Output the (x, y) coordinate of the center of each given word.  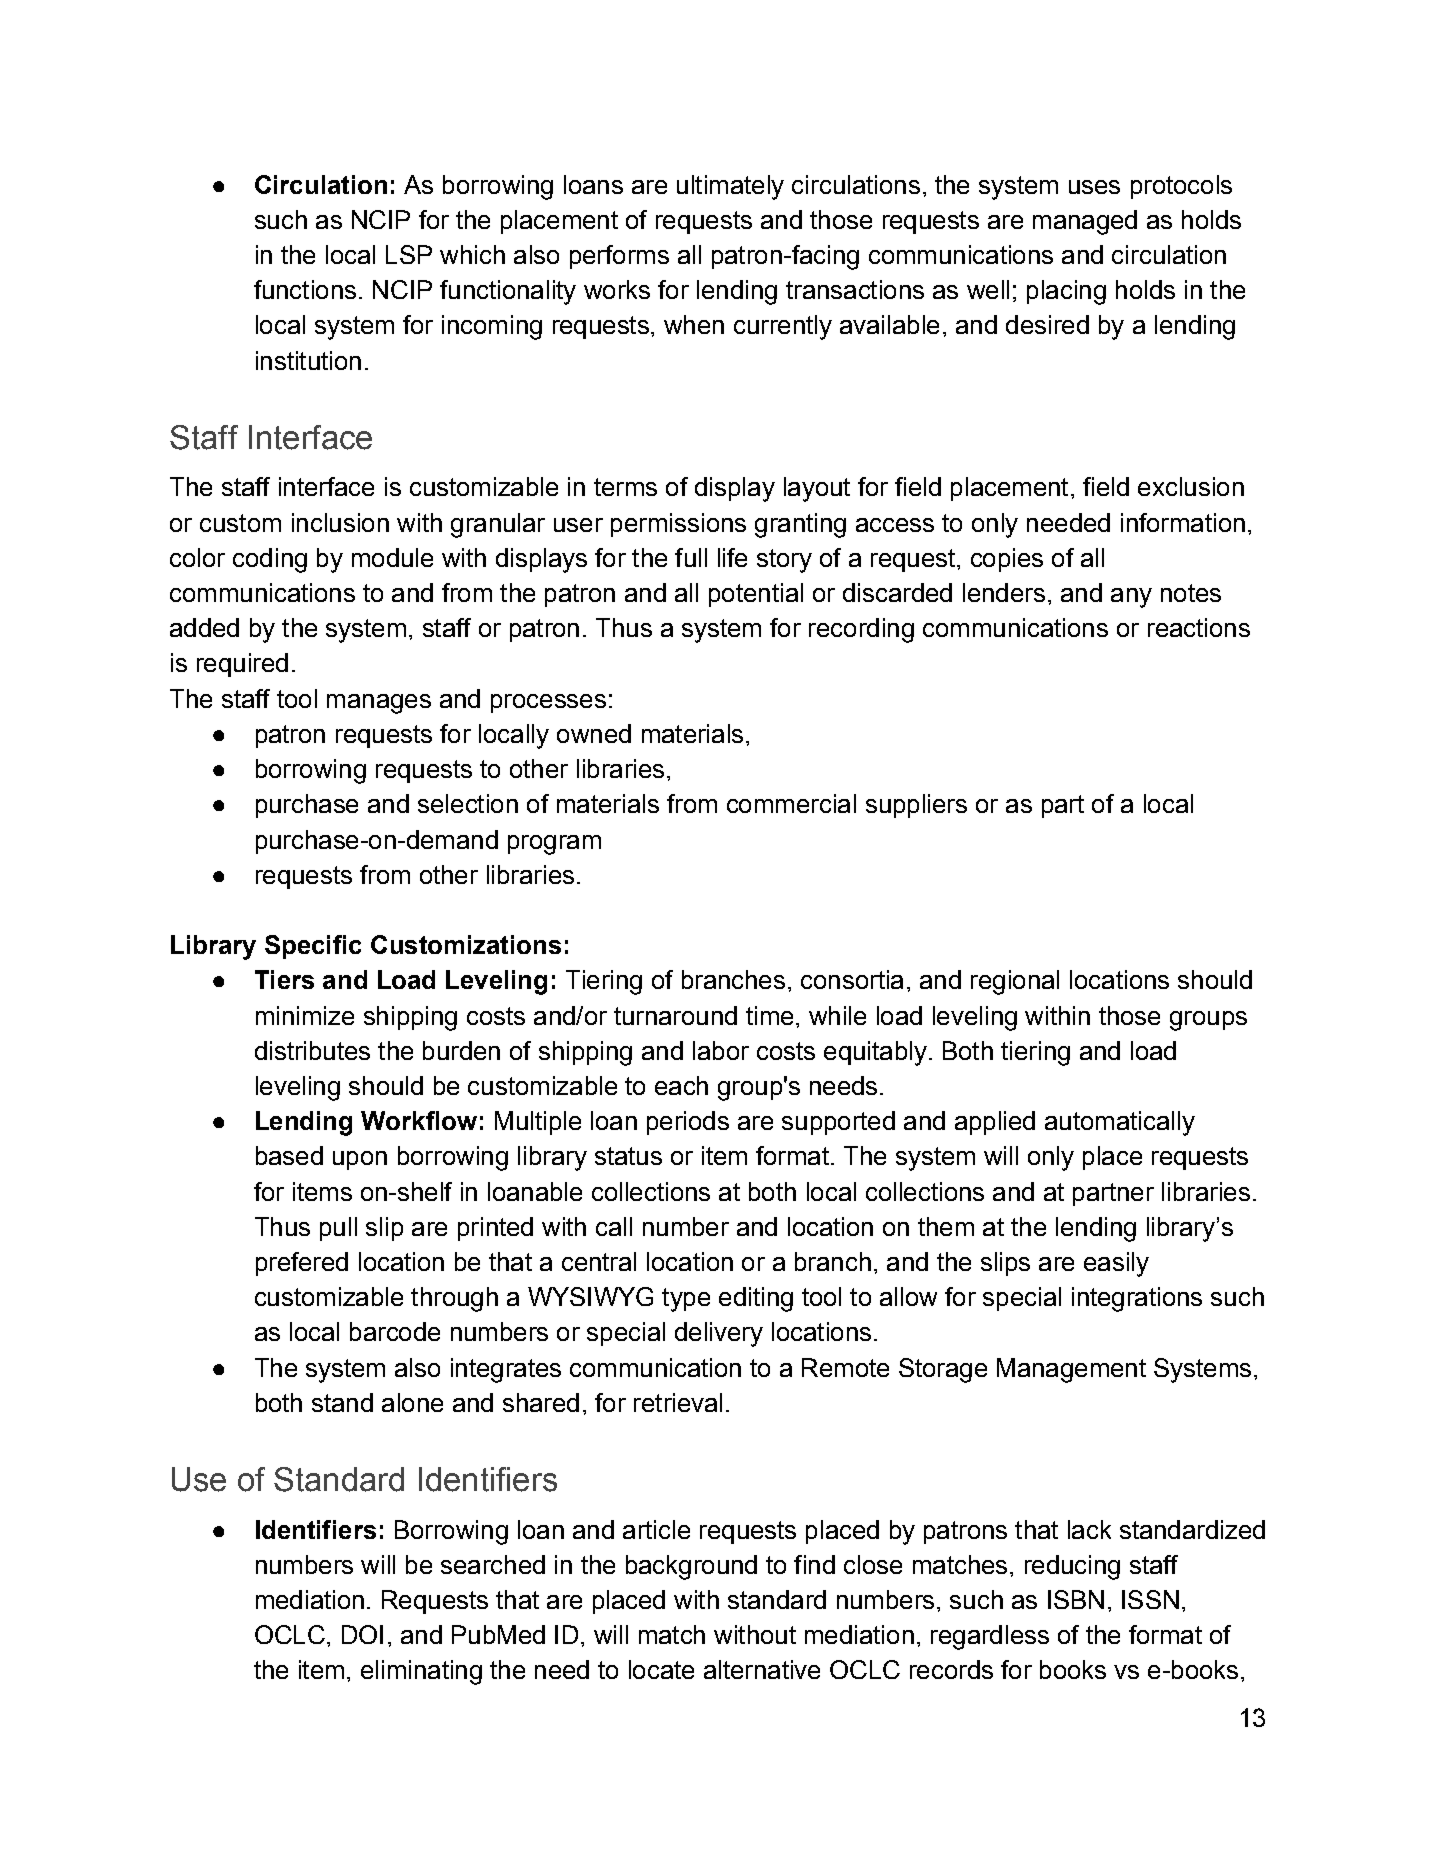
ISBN (1076, 1599)
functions (305, 289)
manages (379, 704)
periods (688, 1123)
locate (661, 1669)
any (1131, 598)
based (289, 1155)
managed (1085, 222)
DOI (362, 1634)
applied (995, 1123)
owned (594, 733)
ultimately (730, 187)
